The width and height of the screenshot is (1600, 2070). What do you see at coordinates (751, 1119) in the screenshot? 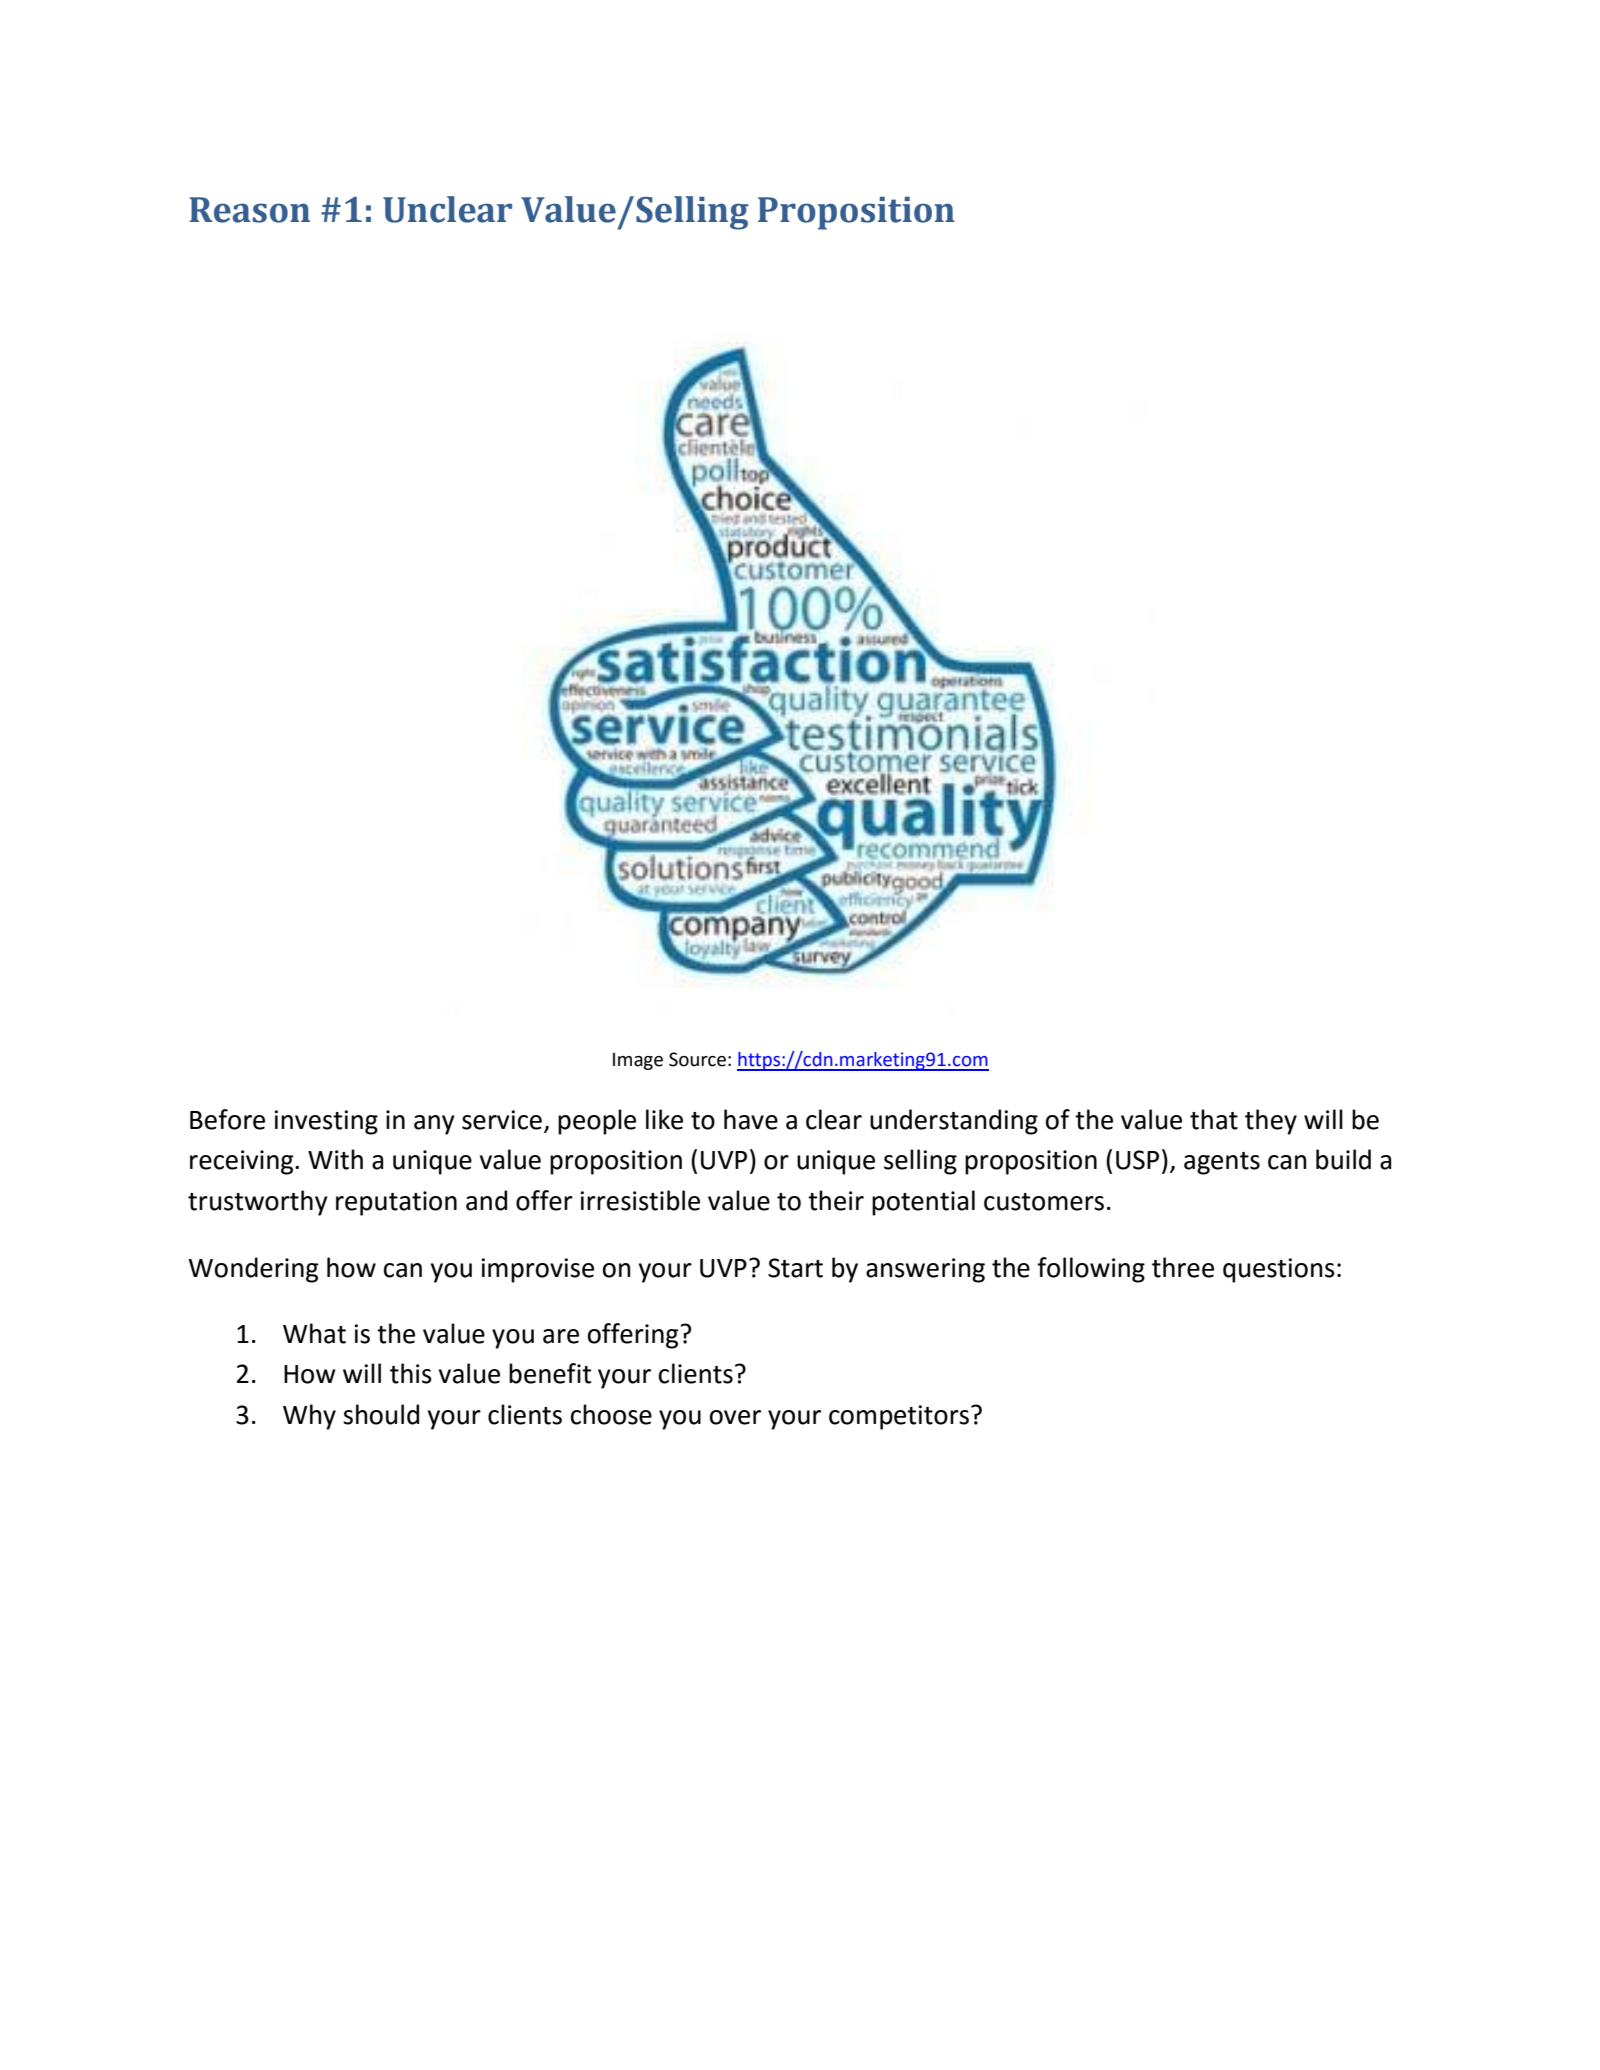
I see `have` at bounding box center [751, 1119].
